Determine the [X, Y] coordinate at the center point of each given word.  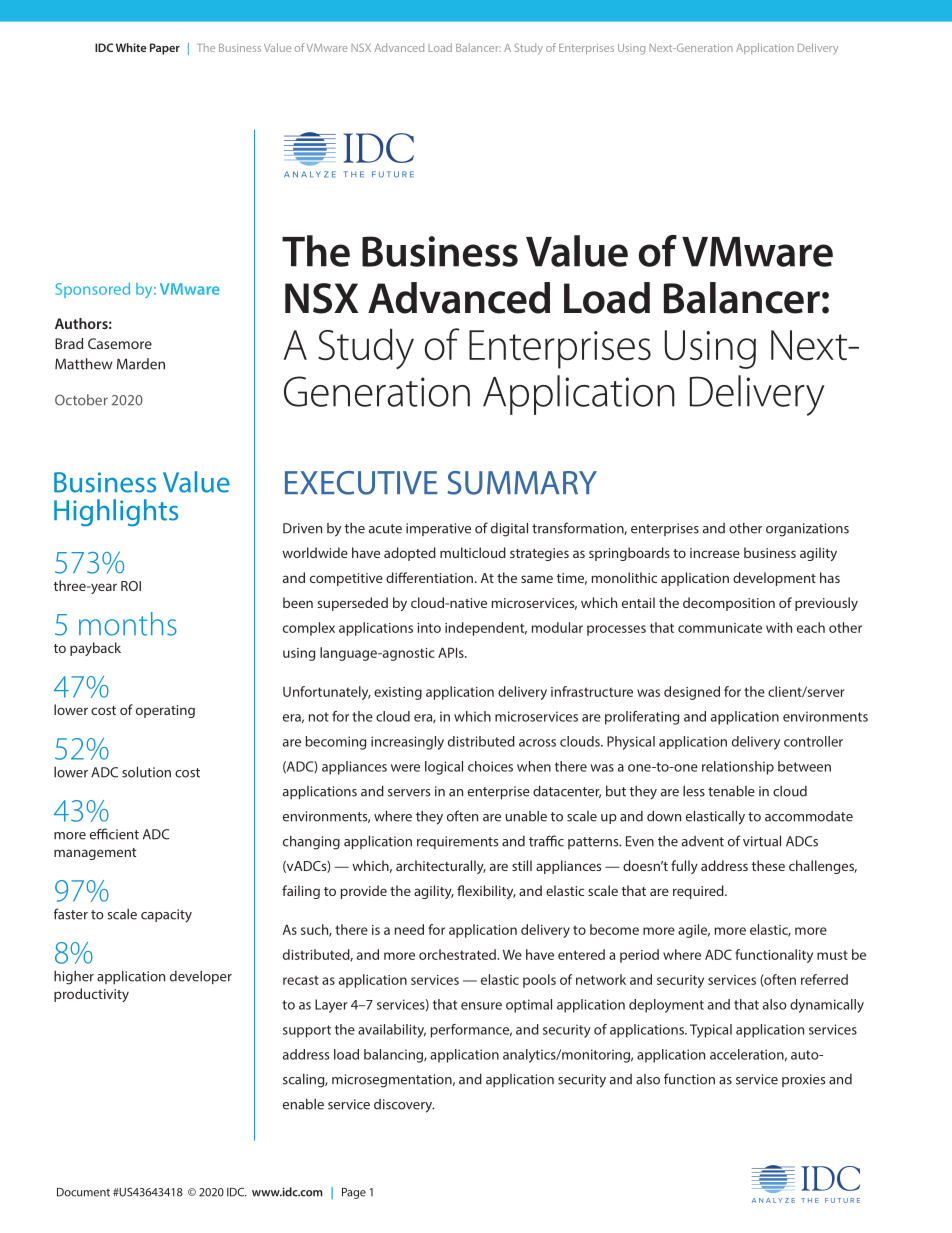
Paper [165, 49]
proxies [803, 1080]
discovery [404, 1106]
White [131, 47]
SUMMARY [522, 483]
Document [83, 1192]
